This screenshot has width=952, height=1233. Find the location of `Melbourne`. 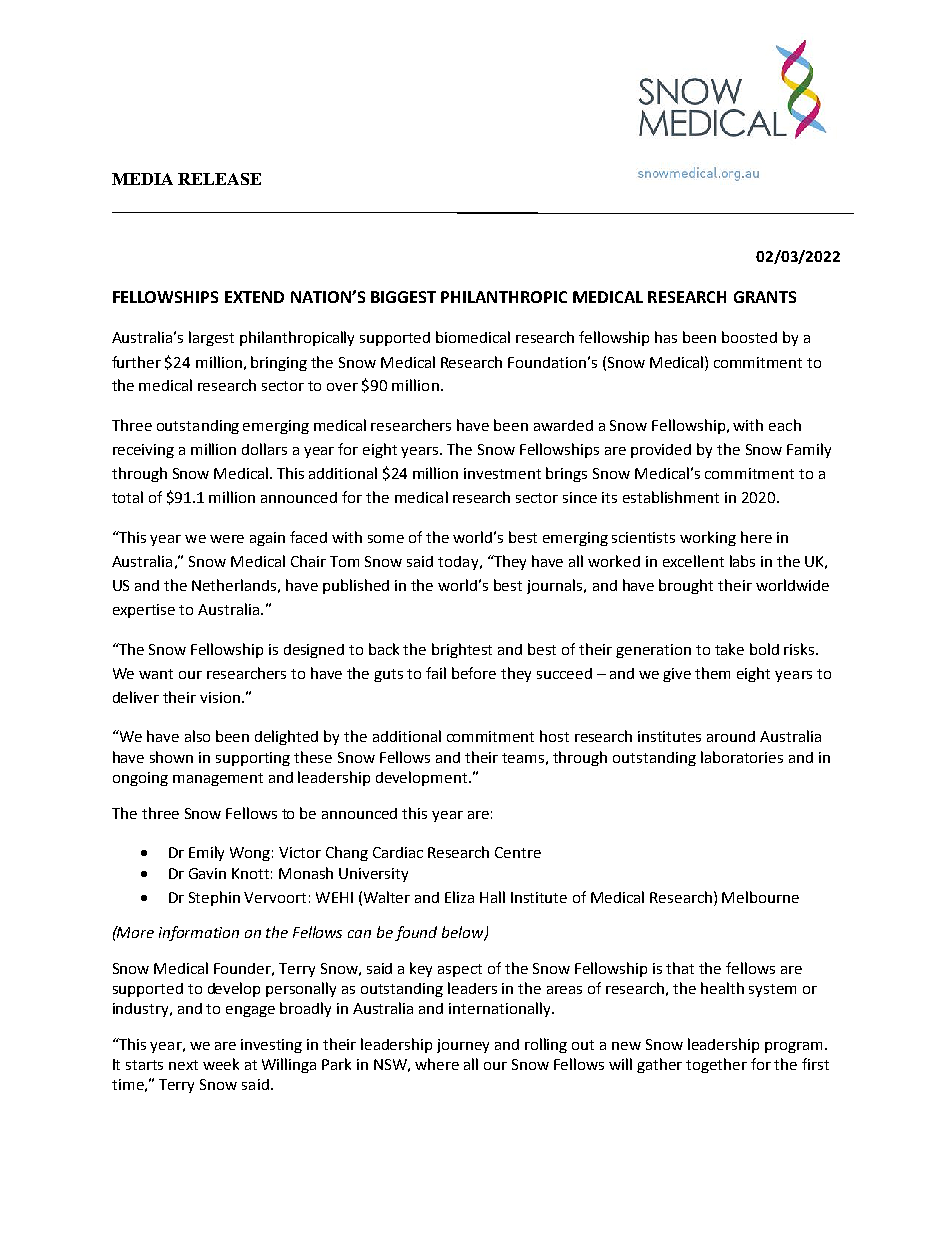

Melbourne is located at coordinates (760, 897).
